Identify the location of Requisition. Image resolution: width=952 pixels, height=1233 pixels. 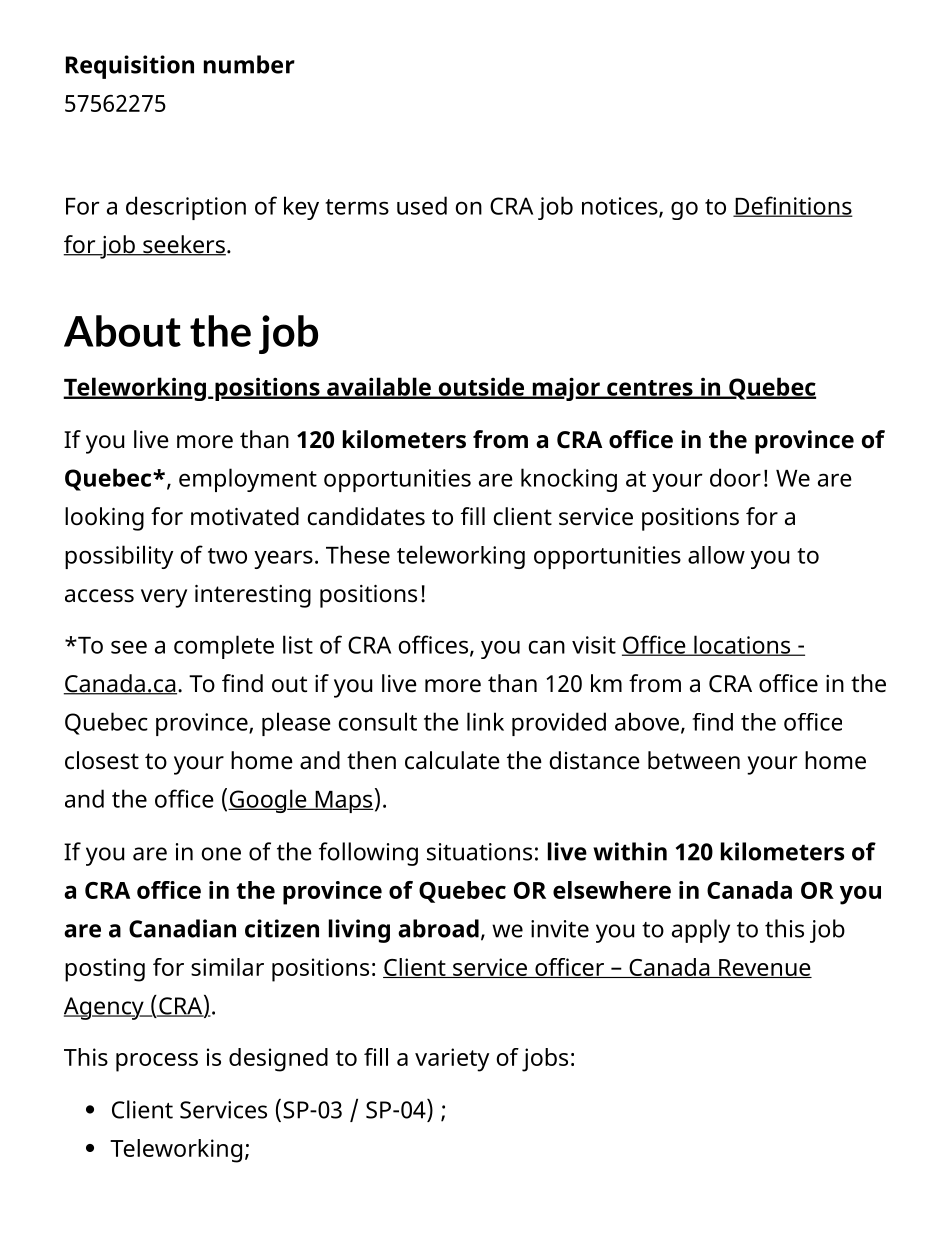
(130, 67).
